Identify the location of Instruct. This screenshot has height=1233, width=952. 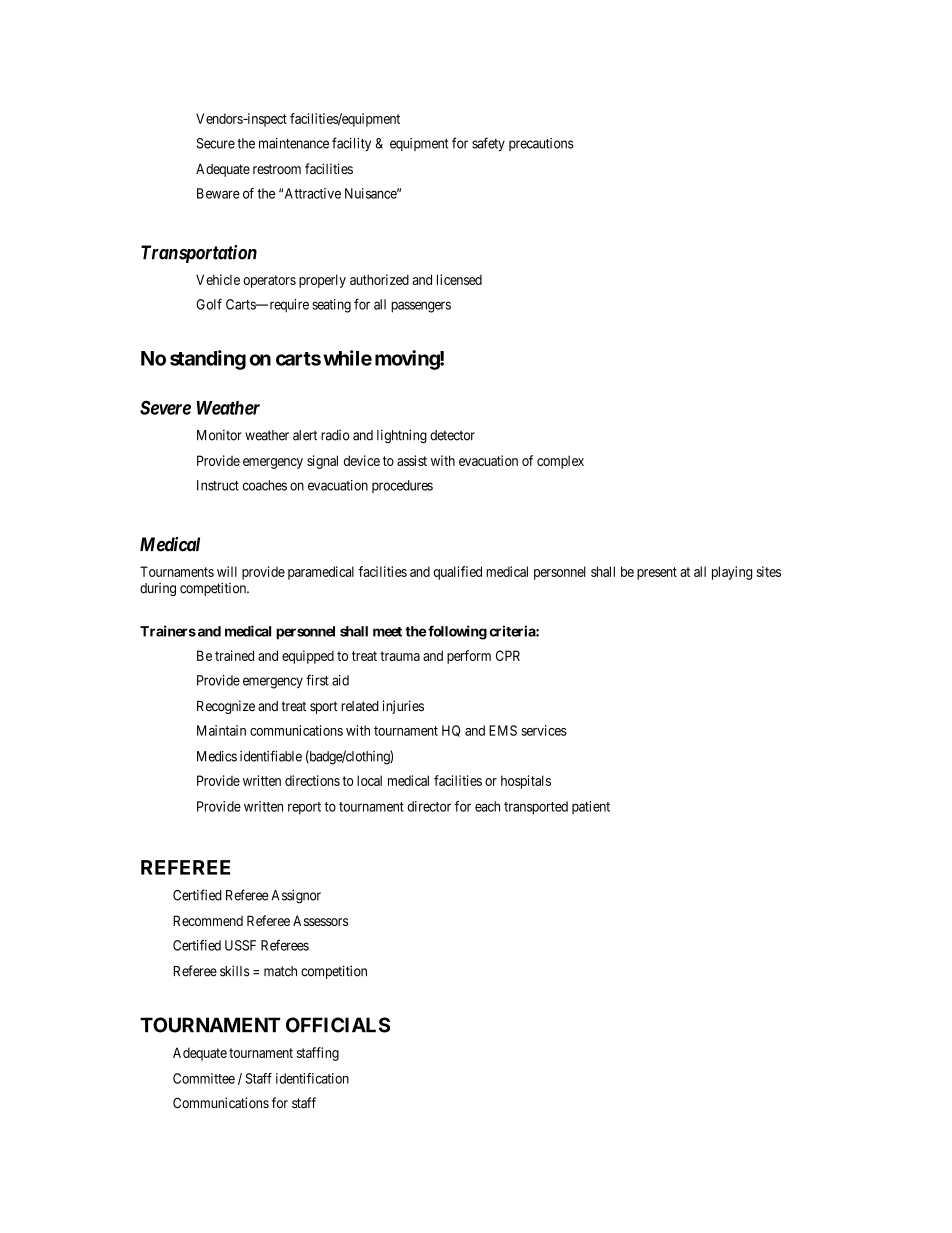
(218, 485).
